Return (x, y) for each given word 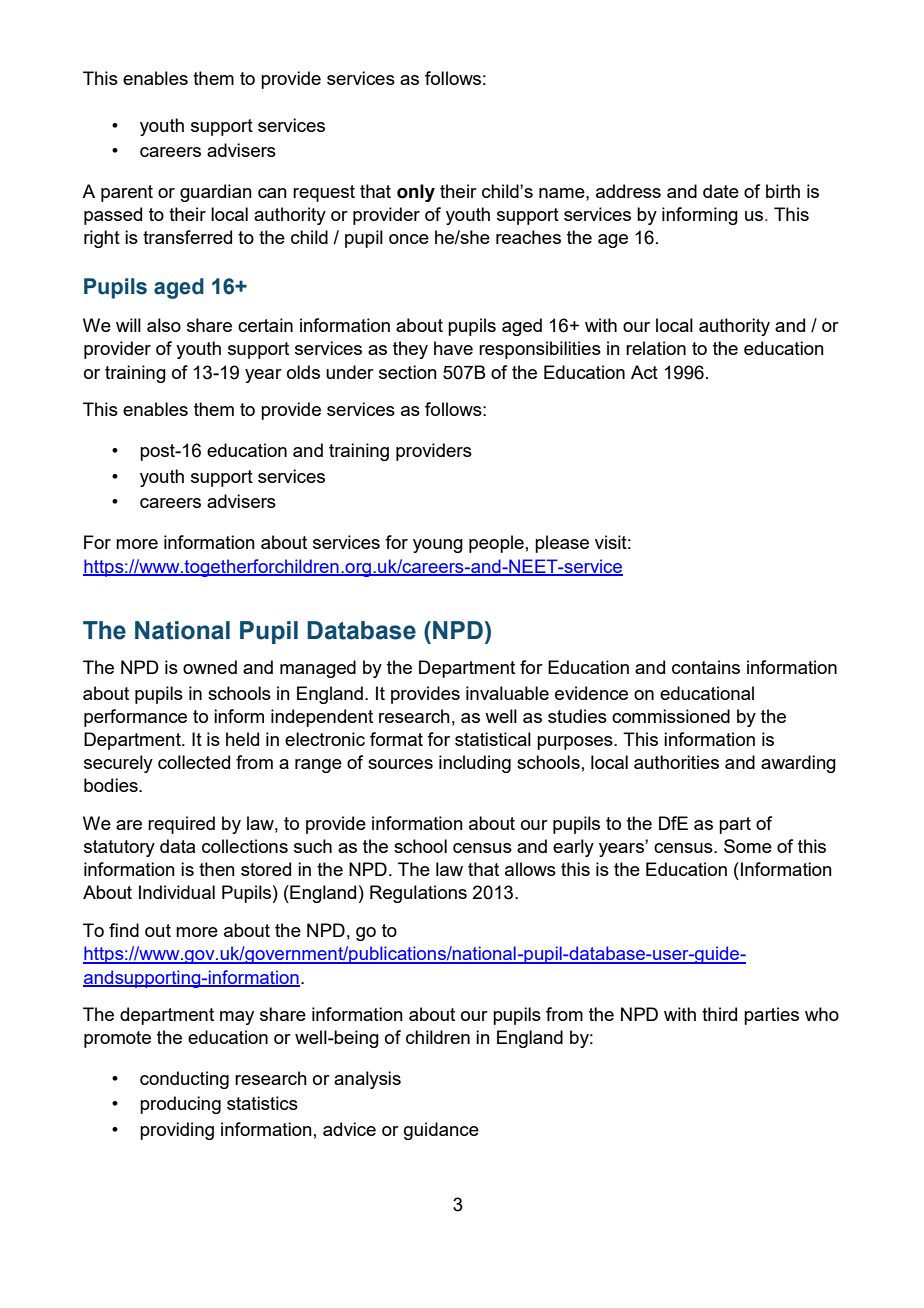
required (181, 825)
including (475, 764)
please (562, 544)
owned (210, 667)
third (719, 1014)
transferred (187, 237)
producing (180, 1105)
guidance (441, 1131)
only (416, 193)
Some (748, 846)
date (721, 191)
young (438, 546)
